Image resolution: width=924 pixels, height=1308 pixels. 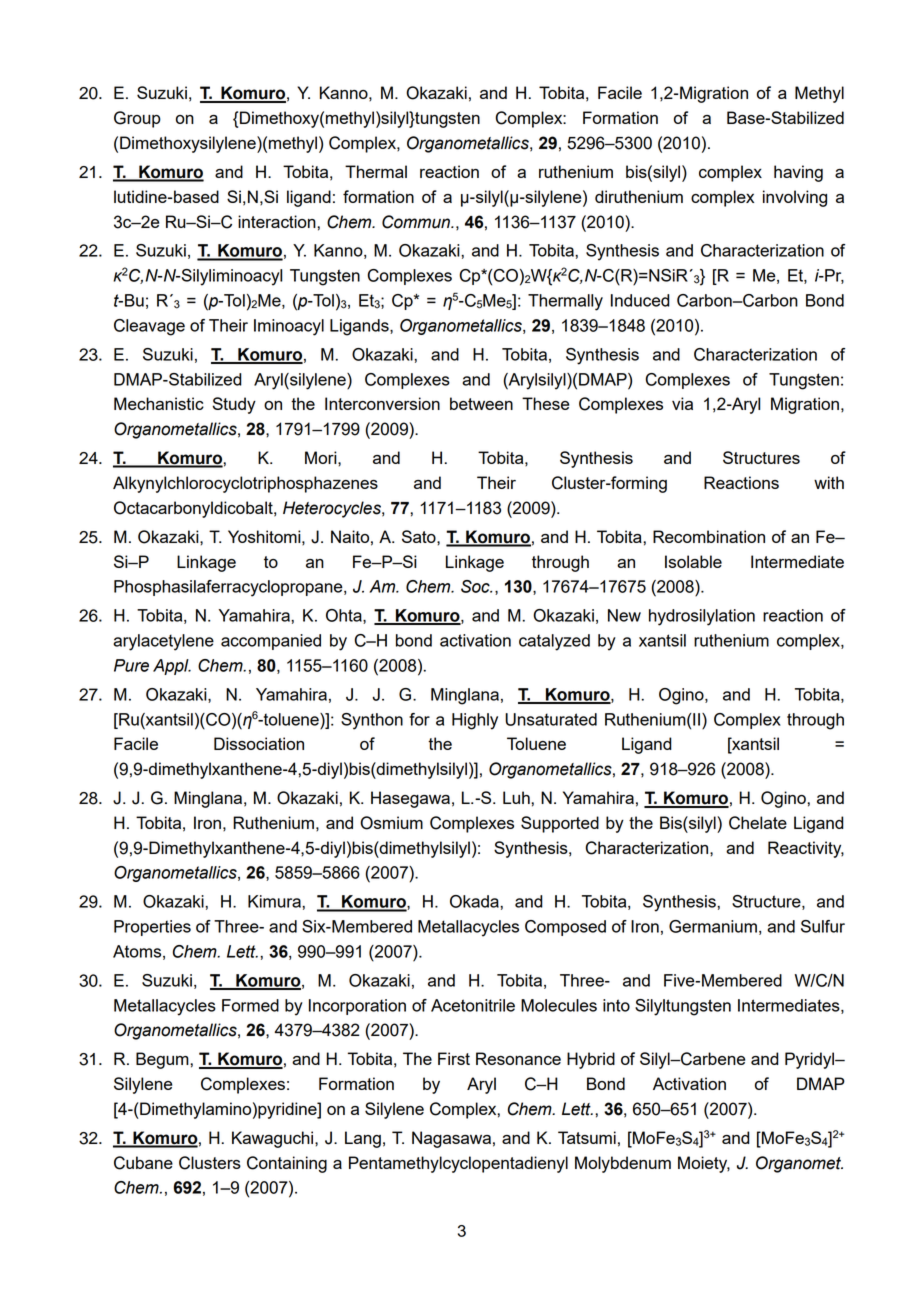 What do you see at coordinates (172, 667) in the screenshot?
I see `Appl` at bounding box center [172, 667].
